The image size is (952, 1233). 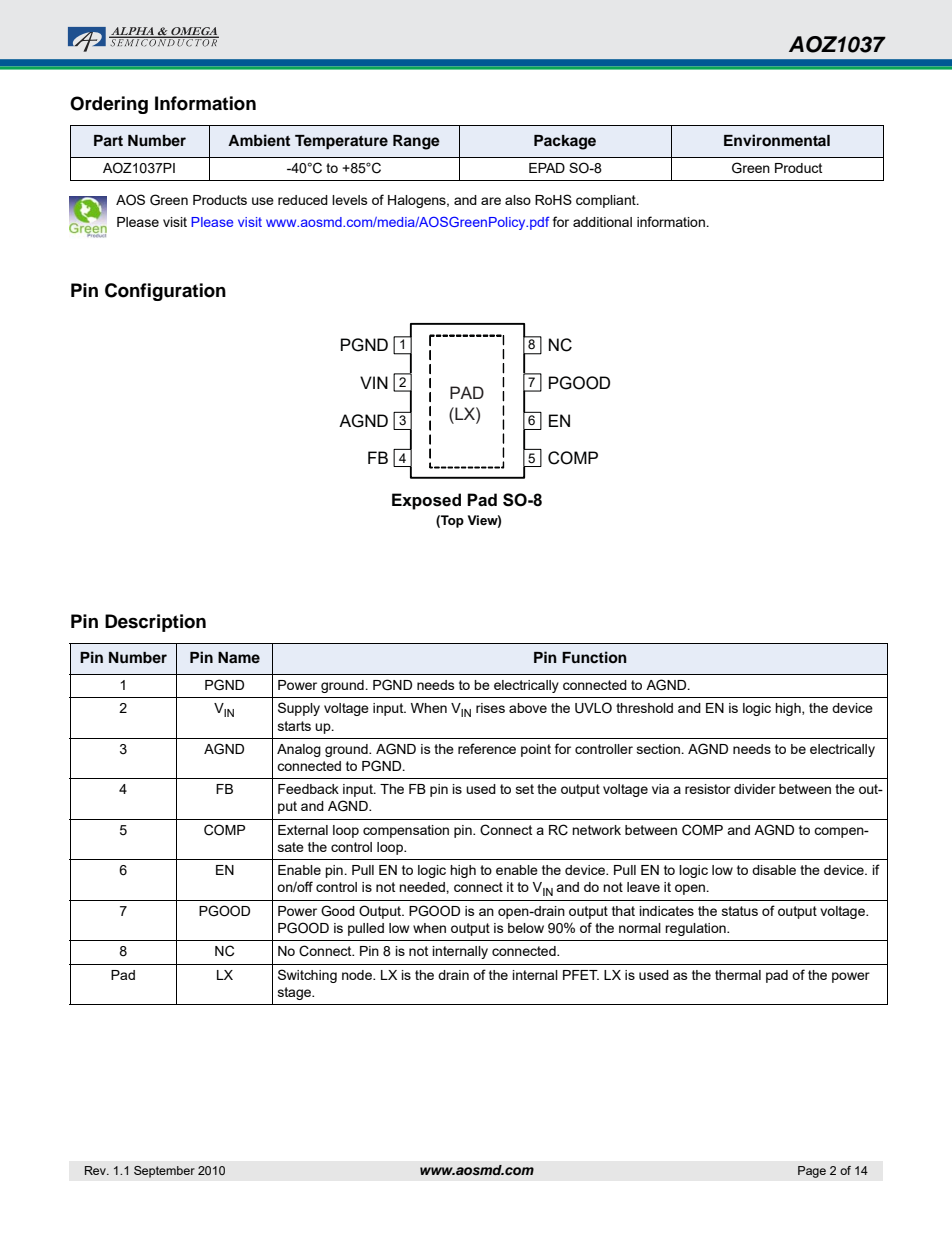 I want to click on Environmental, so click(x=777, y=140).
